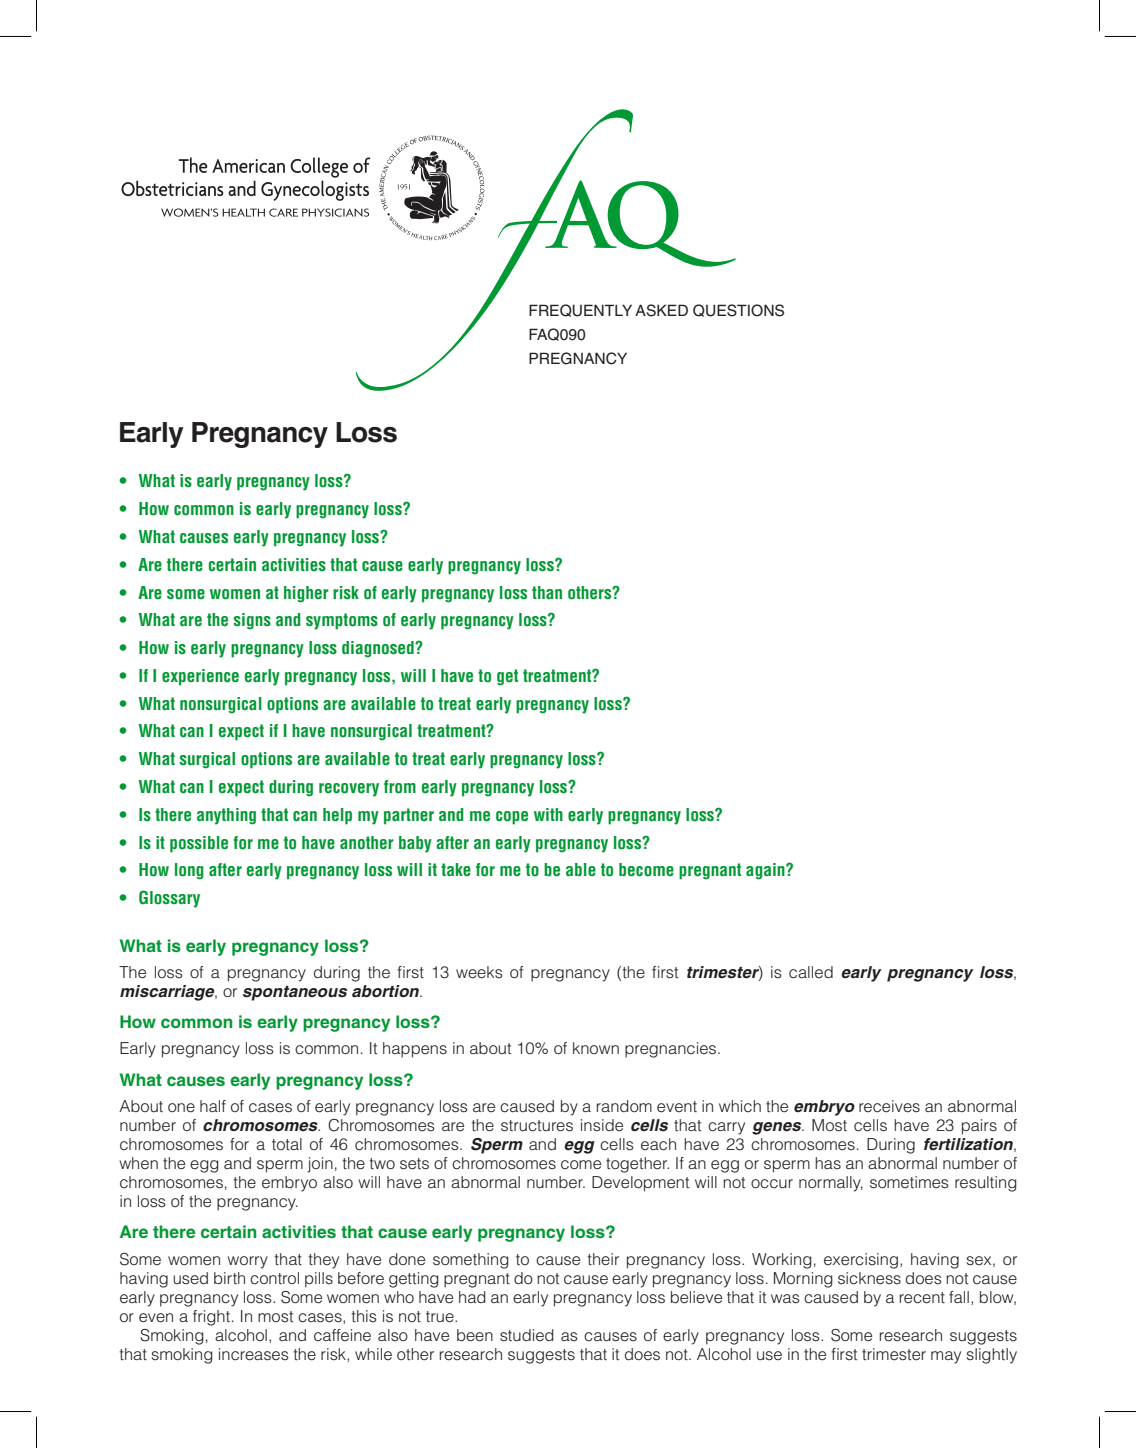 This page has height=1448, width=1136. What do you see at coordinates (527, 1335) in the page?
I see `studied` at bounding box center [527, 1335].
